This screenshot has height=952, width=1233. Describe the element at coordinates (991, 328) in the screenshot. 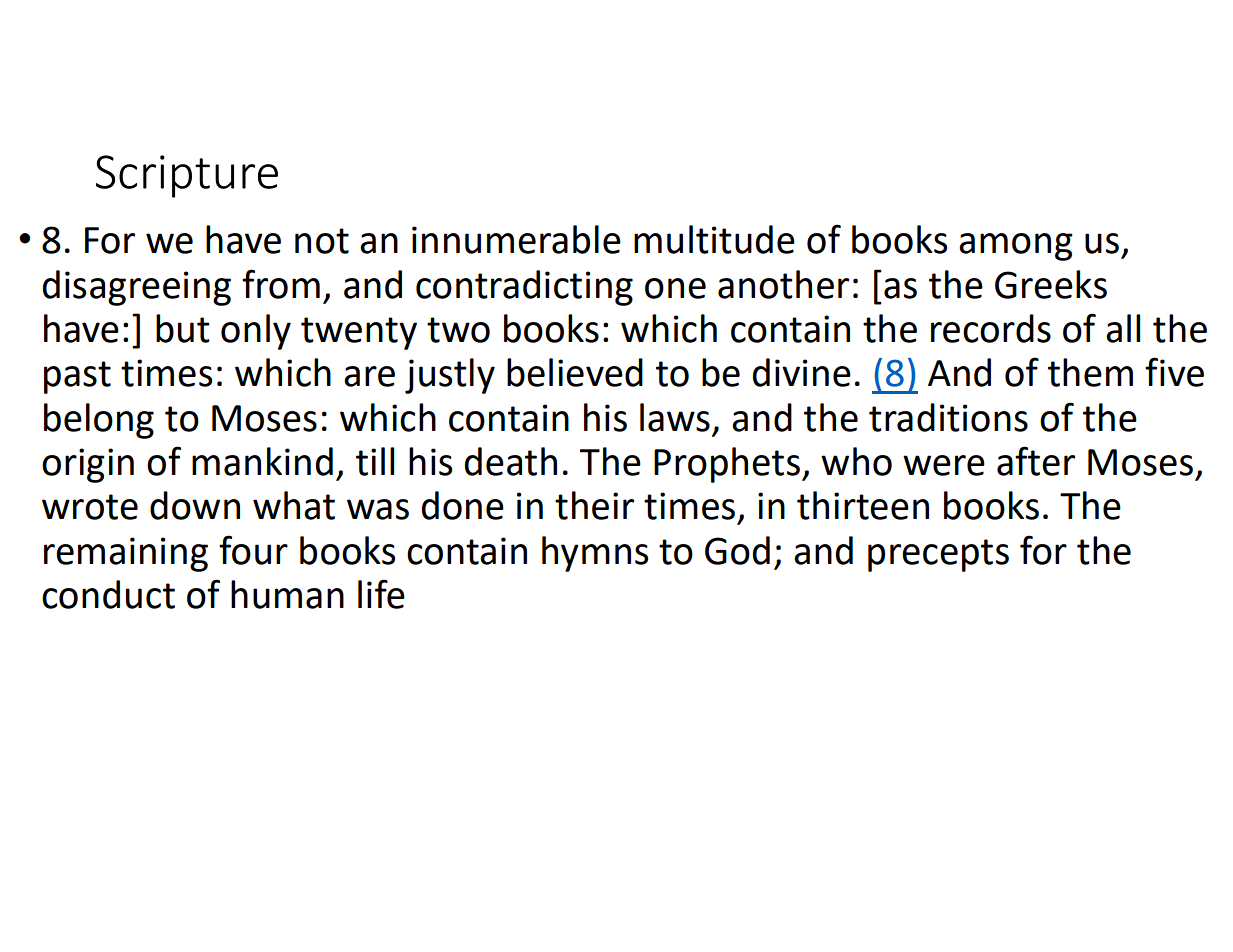

I see `records` at that location.
